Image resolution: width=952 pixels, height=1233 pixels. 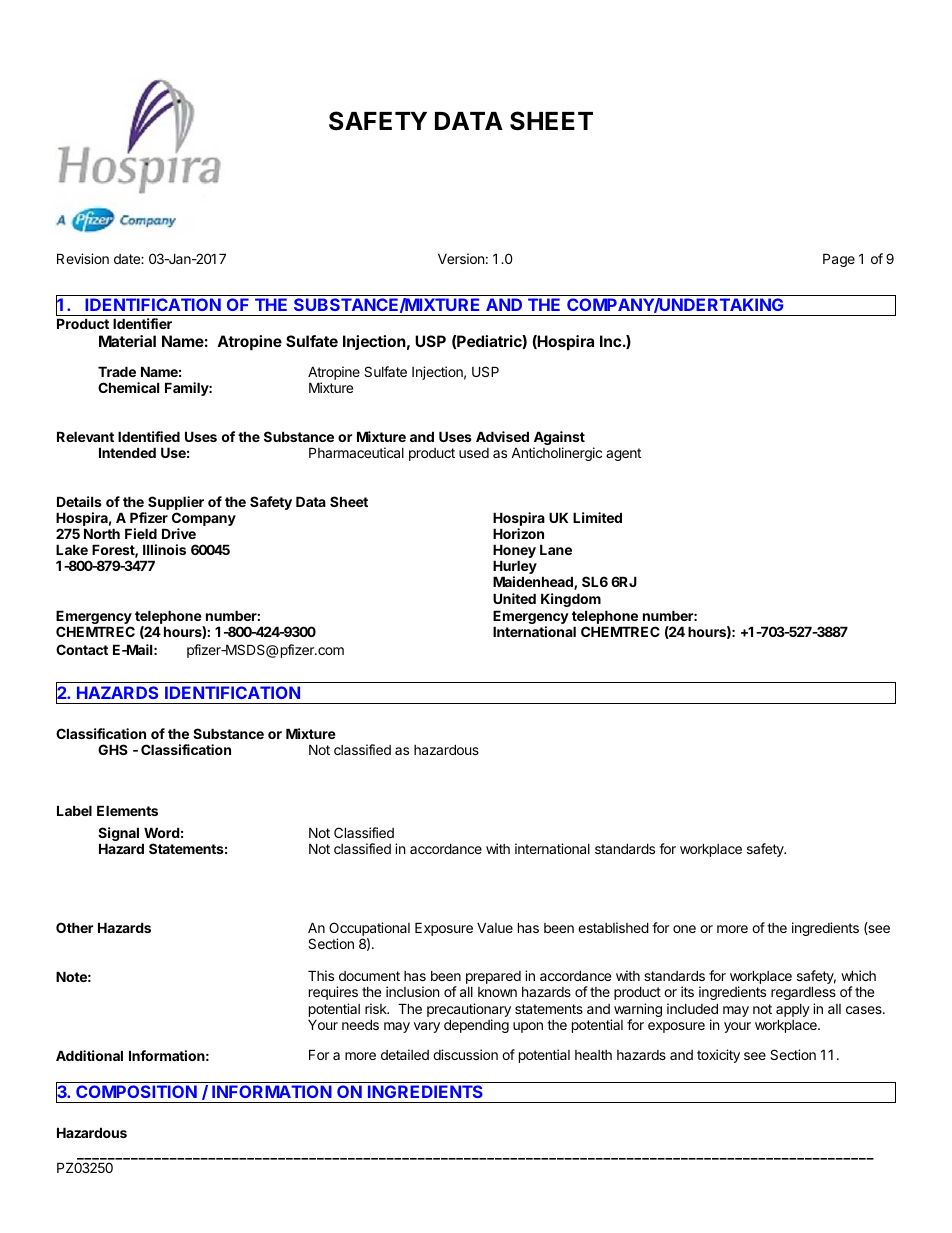 What do you see at coordinates (179, 533) in the screenshot?
I see `Drive` at bounding box center [179, 533].
